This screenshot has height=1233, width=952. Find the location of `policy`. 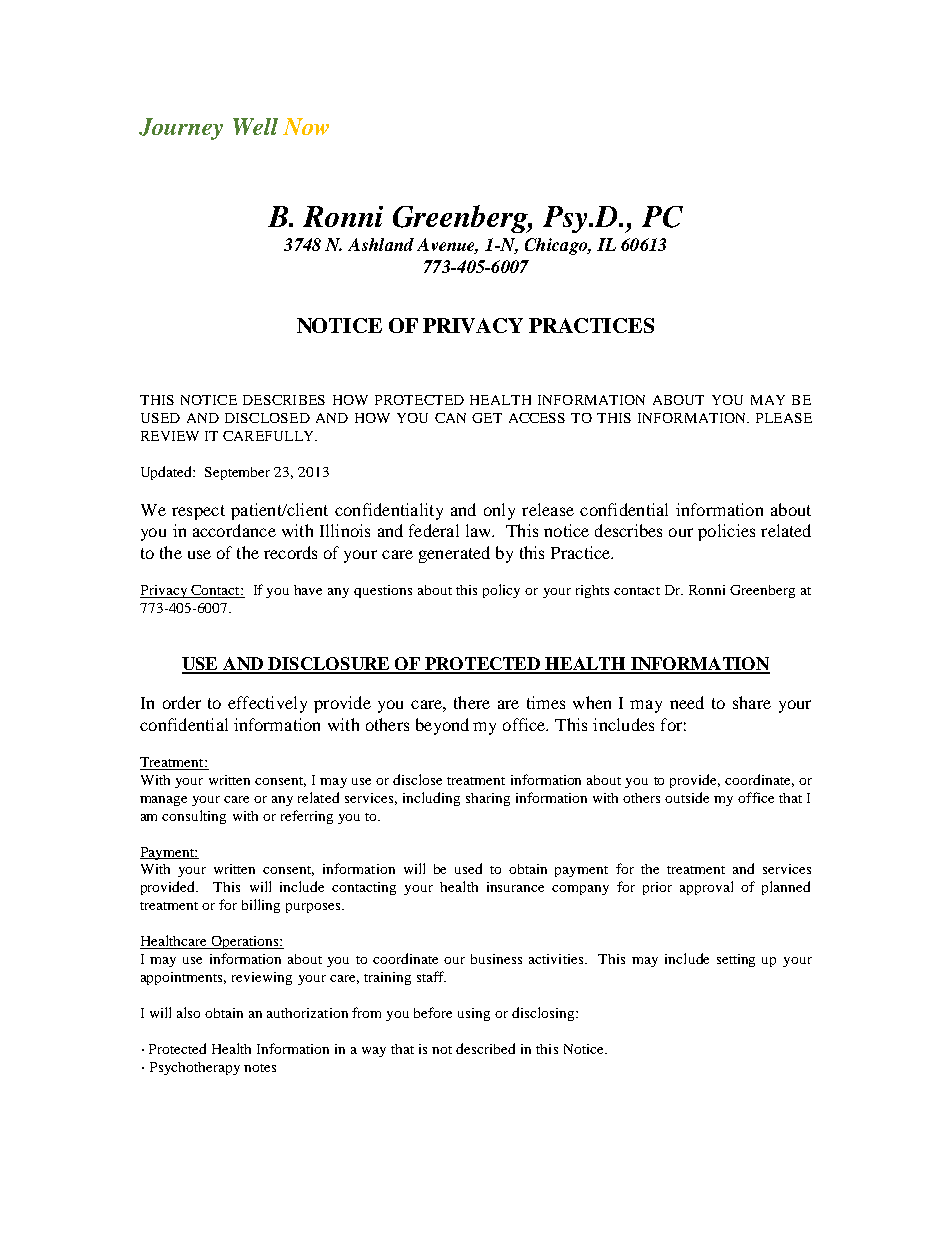

policy is located at coordinates (501, 591).
